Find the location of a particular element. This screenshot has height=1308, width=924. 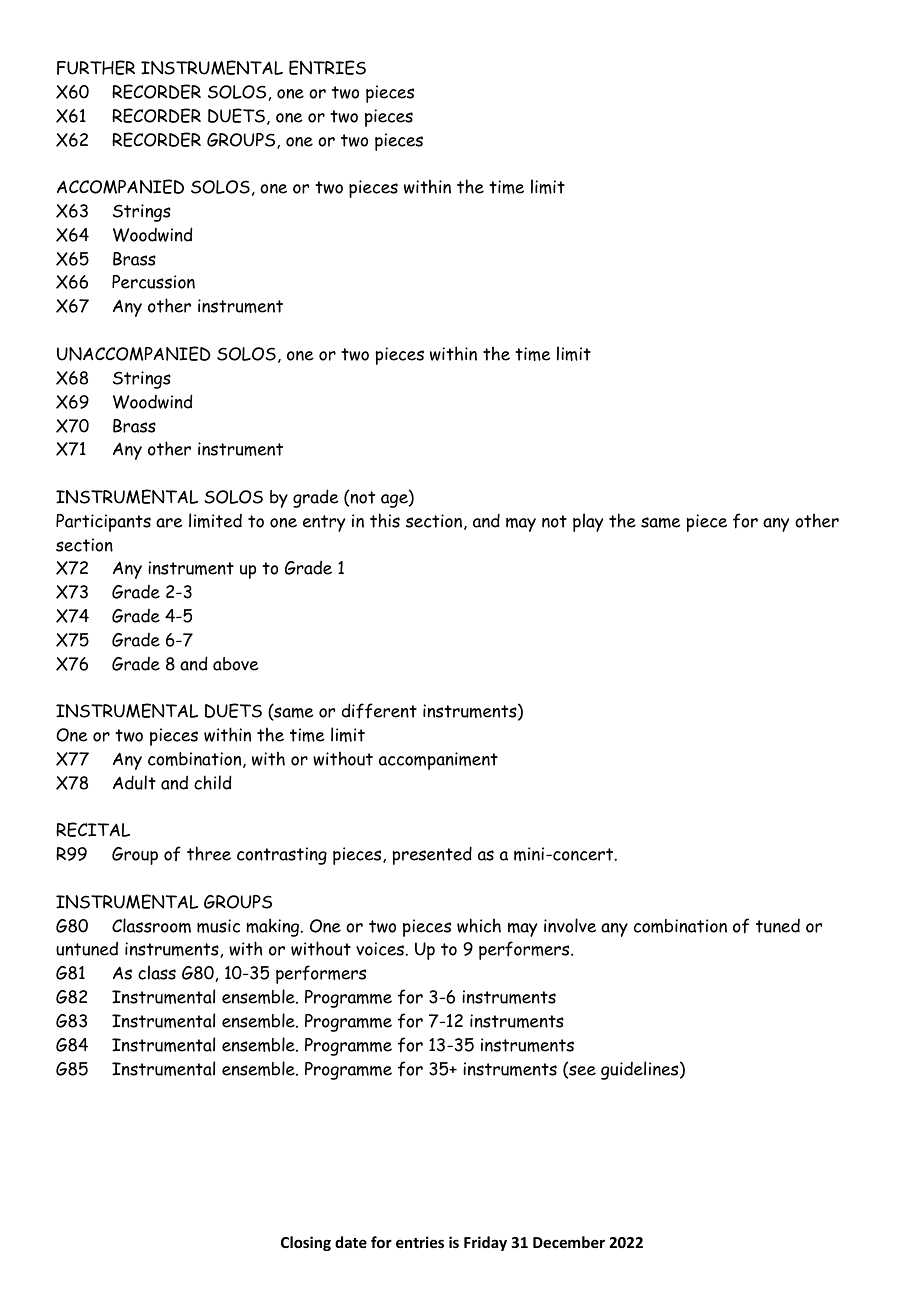

play is located at coordinates (588, 522).
